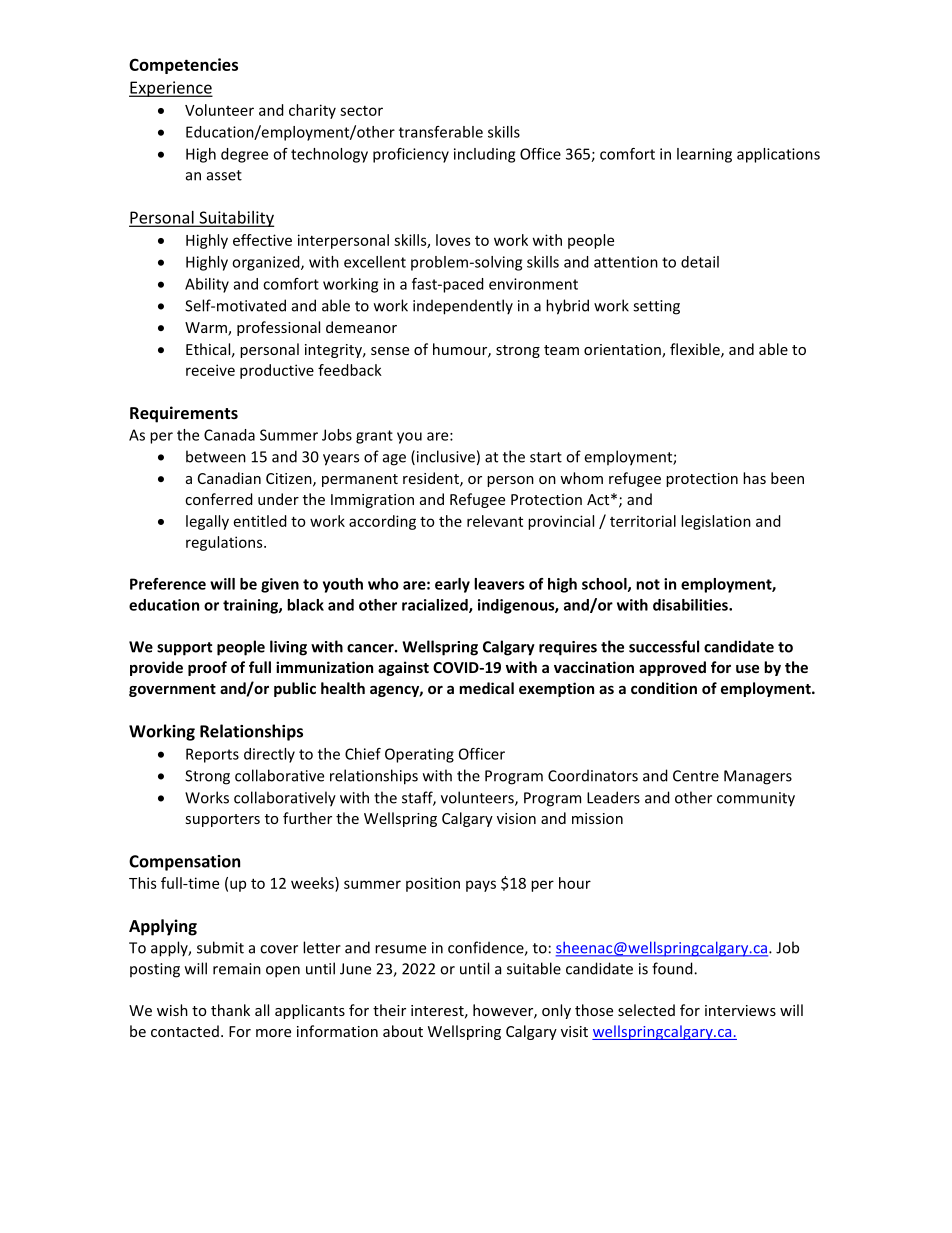 The width and height of the screenshot is (952, 1233). What do you see at coordinates (225, 543) in the screenshot?
I see `regulations` at bounding box center [225, 543].
